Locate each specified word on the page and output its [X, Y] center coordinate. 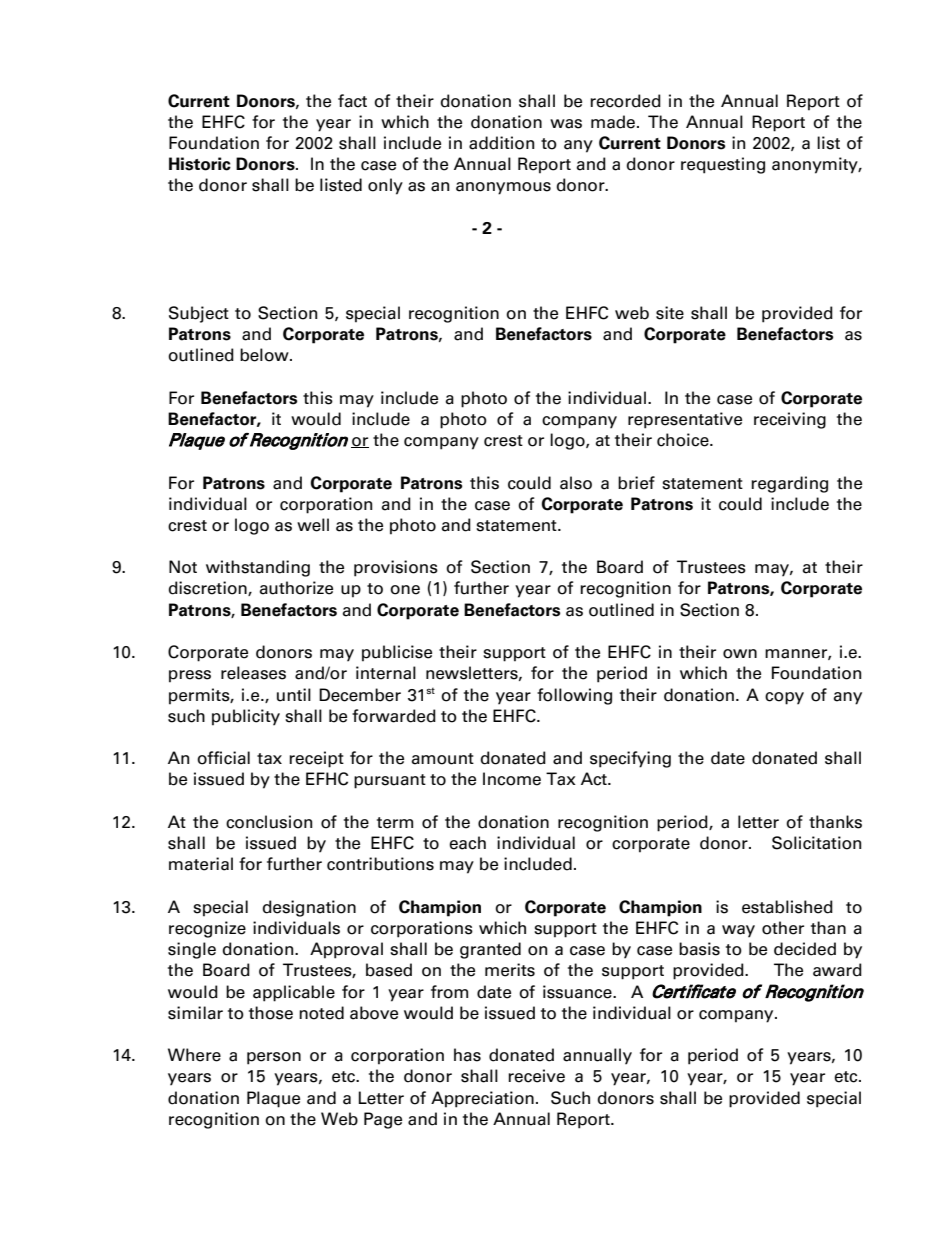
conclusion [269, 822]
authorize [296, 588]
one [405, 590]
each [467, 843]
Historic [200, 164]
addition [501, 143]
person [274, 1058]
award [837, 970]
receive [536, 1076]
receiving [790, 420]
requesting [723, 165]
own [740, 654]
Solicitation [816, 843]
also [576, 483]
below [265, 355]
